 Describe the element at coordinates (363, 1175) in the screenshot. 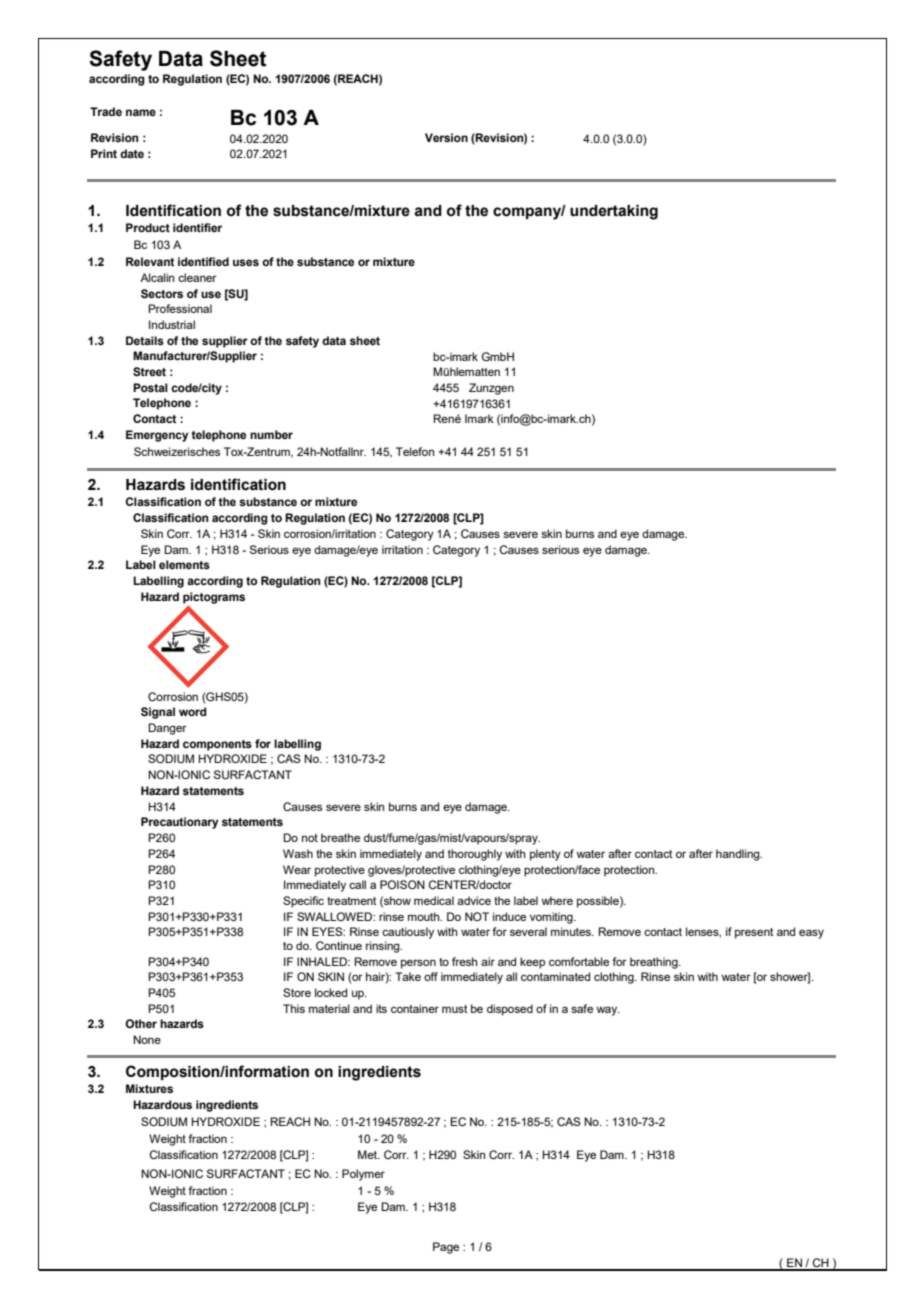

I see `Polymer` at that location.
